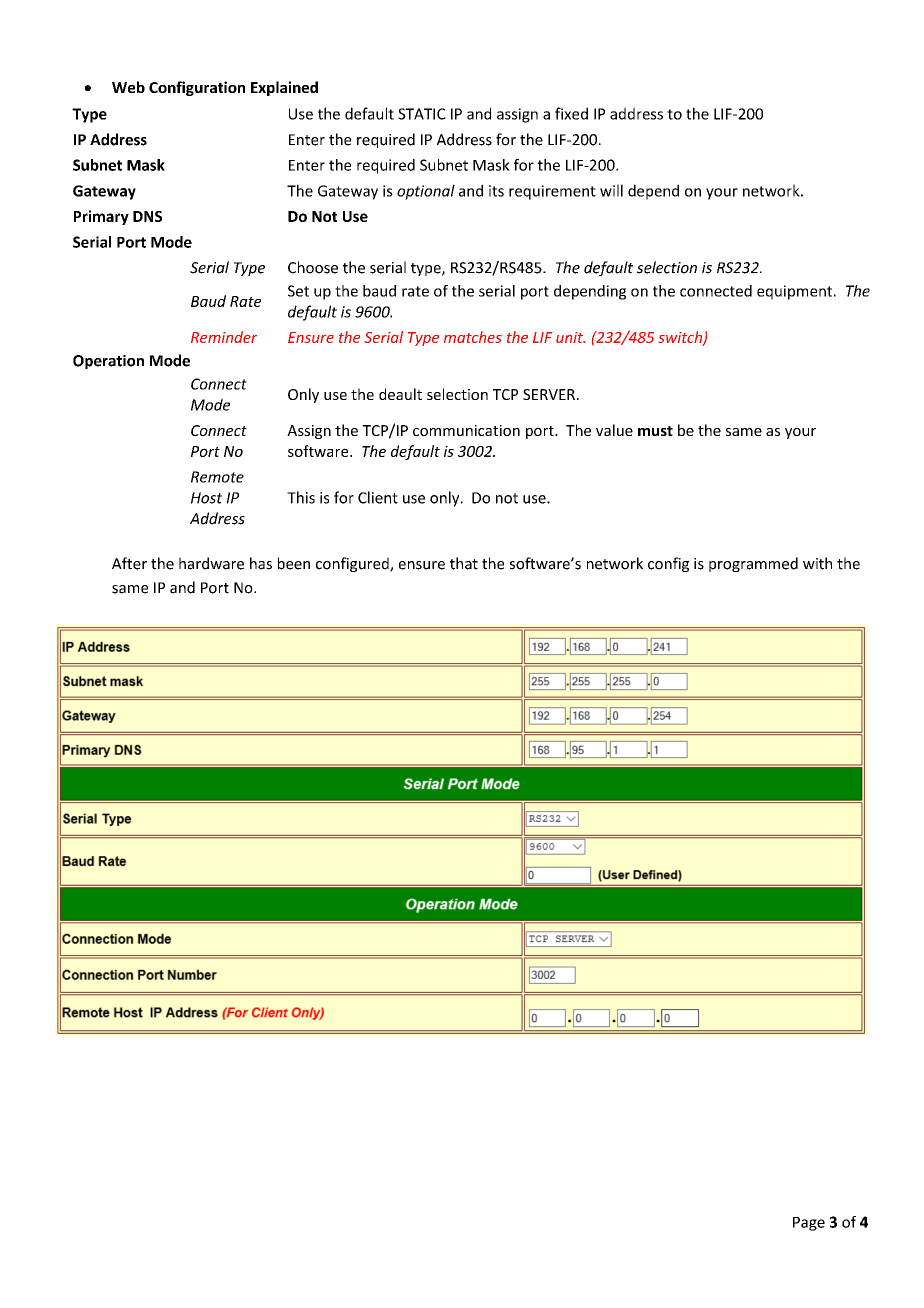 This screenshot has width=924, height=1308. Describe the element at coordinates (681, 338) in the screenshot. I see `switch` at that location.
